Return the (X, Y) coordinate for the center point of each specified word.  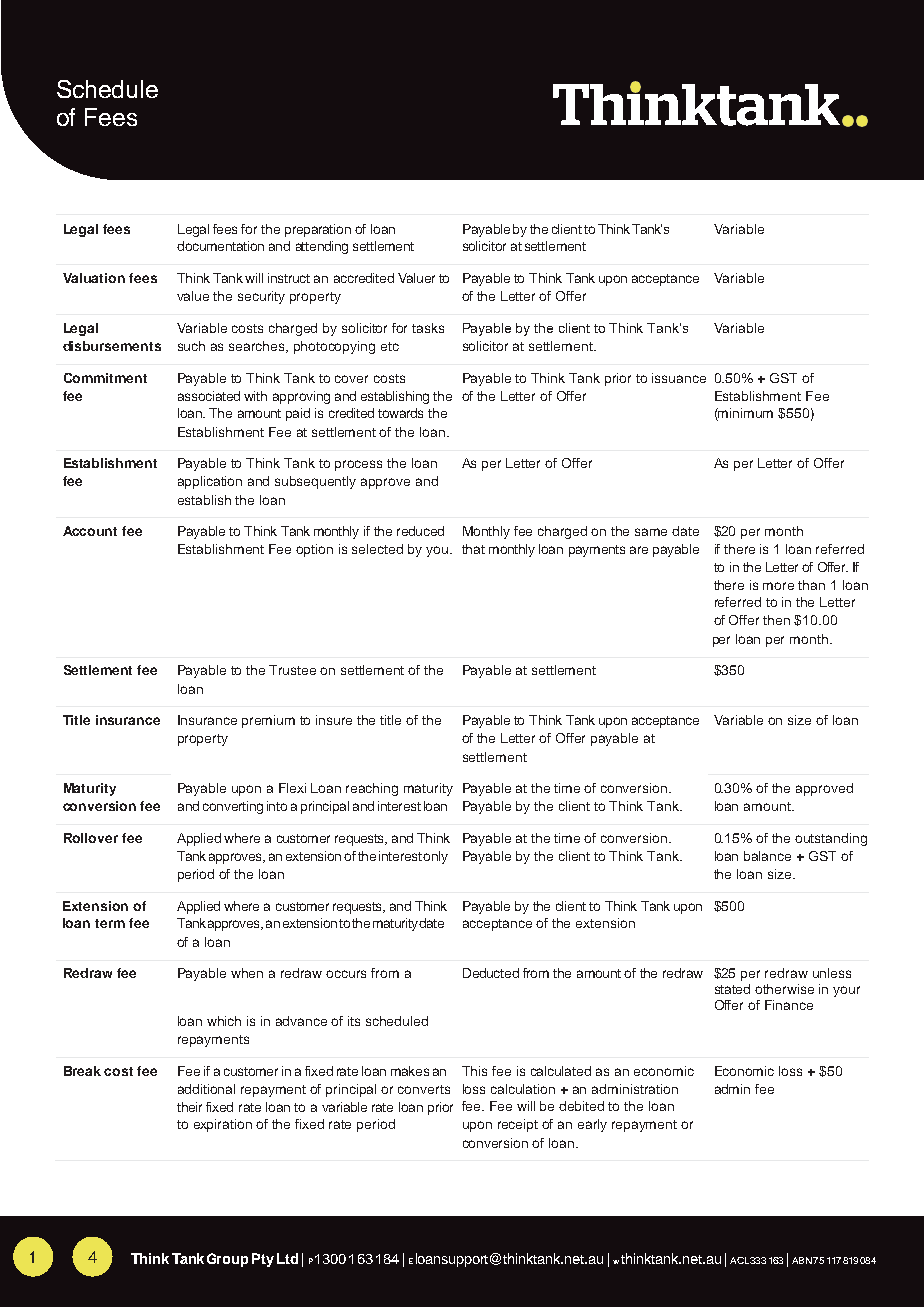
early (592, 1125)
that (473, 549)
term (110, 923)
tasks (428, 328)
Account (90, 531)
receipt (518, 1125)
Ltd (287, 1258)
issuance (679, 378)
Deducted (491, 973)
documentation (220, 246)
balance (767, 856)
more (778, 586)
